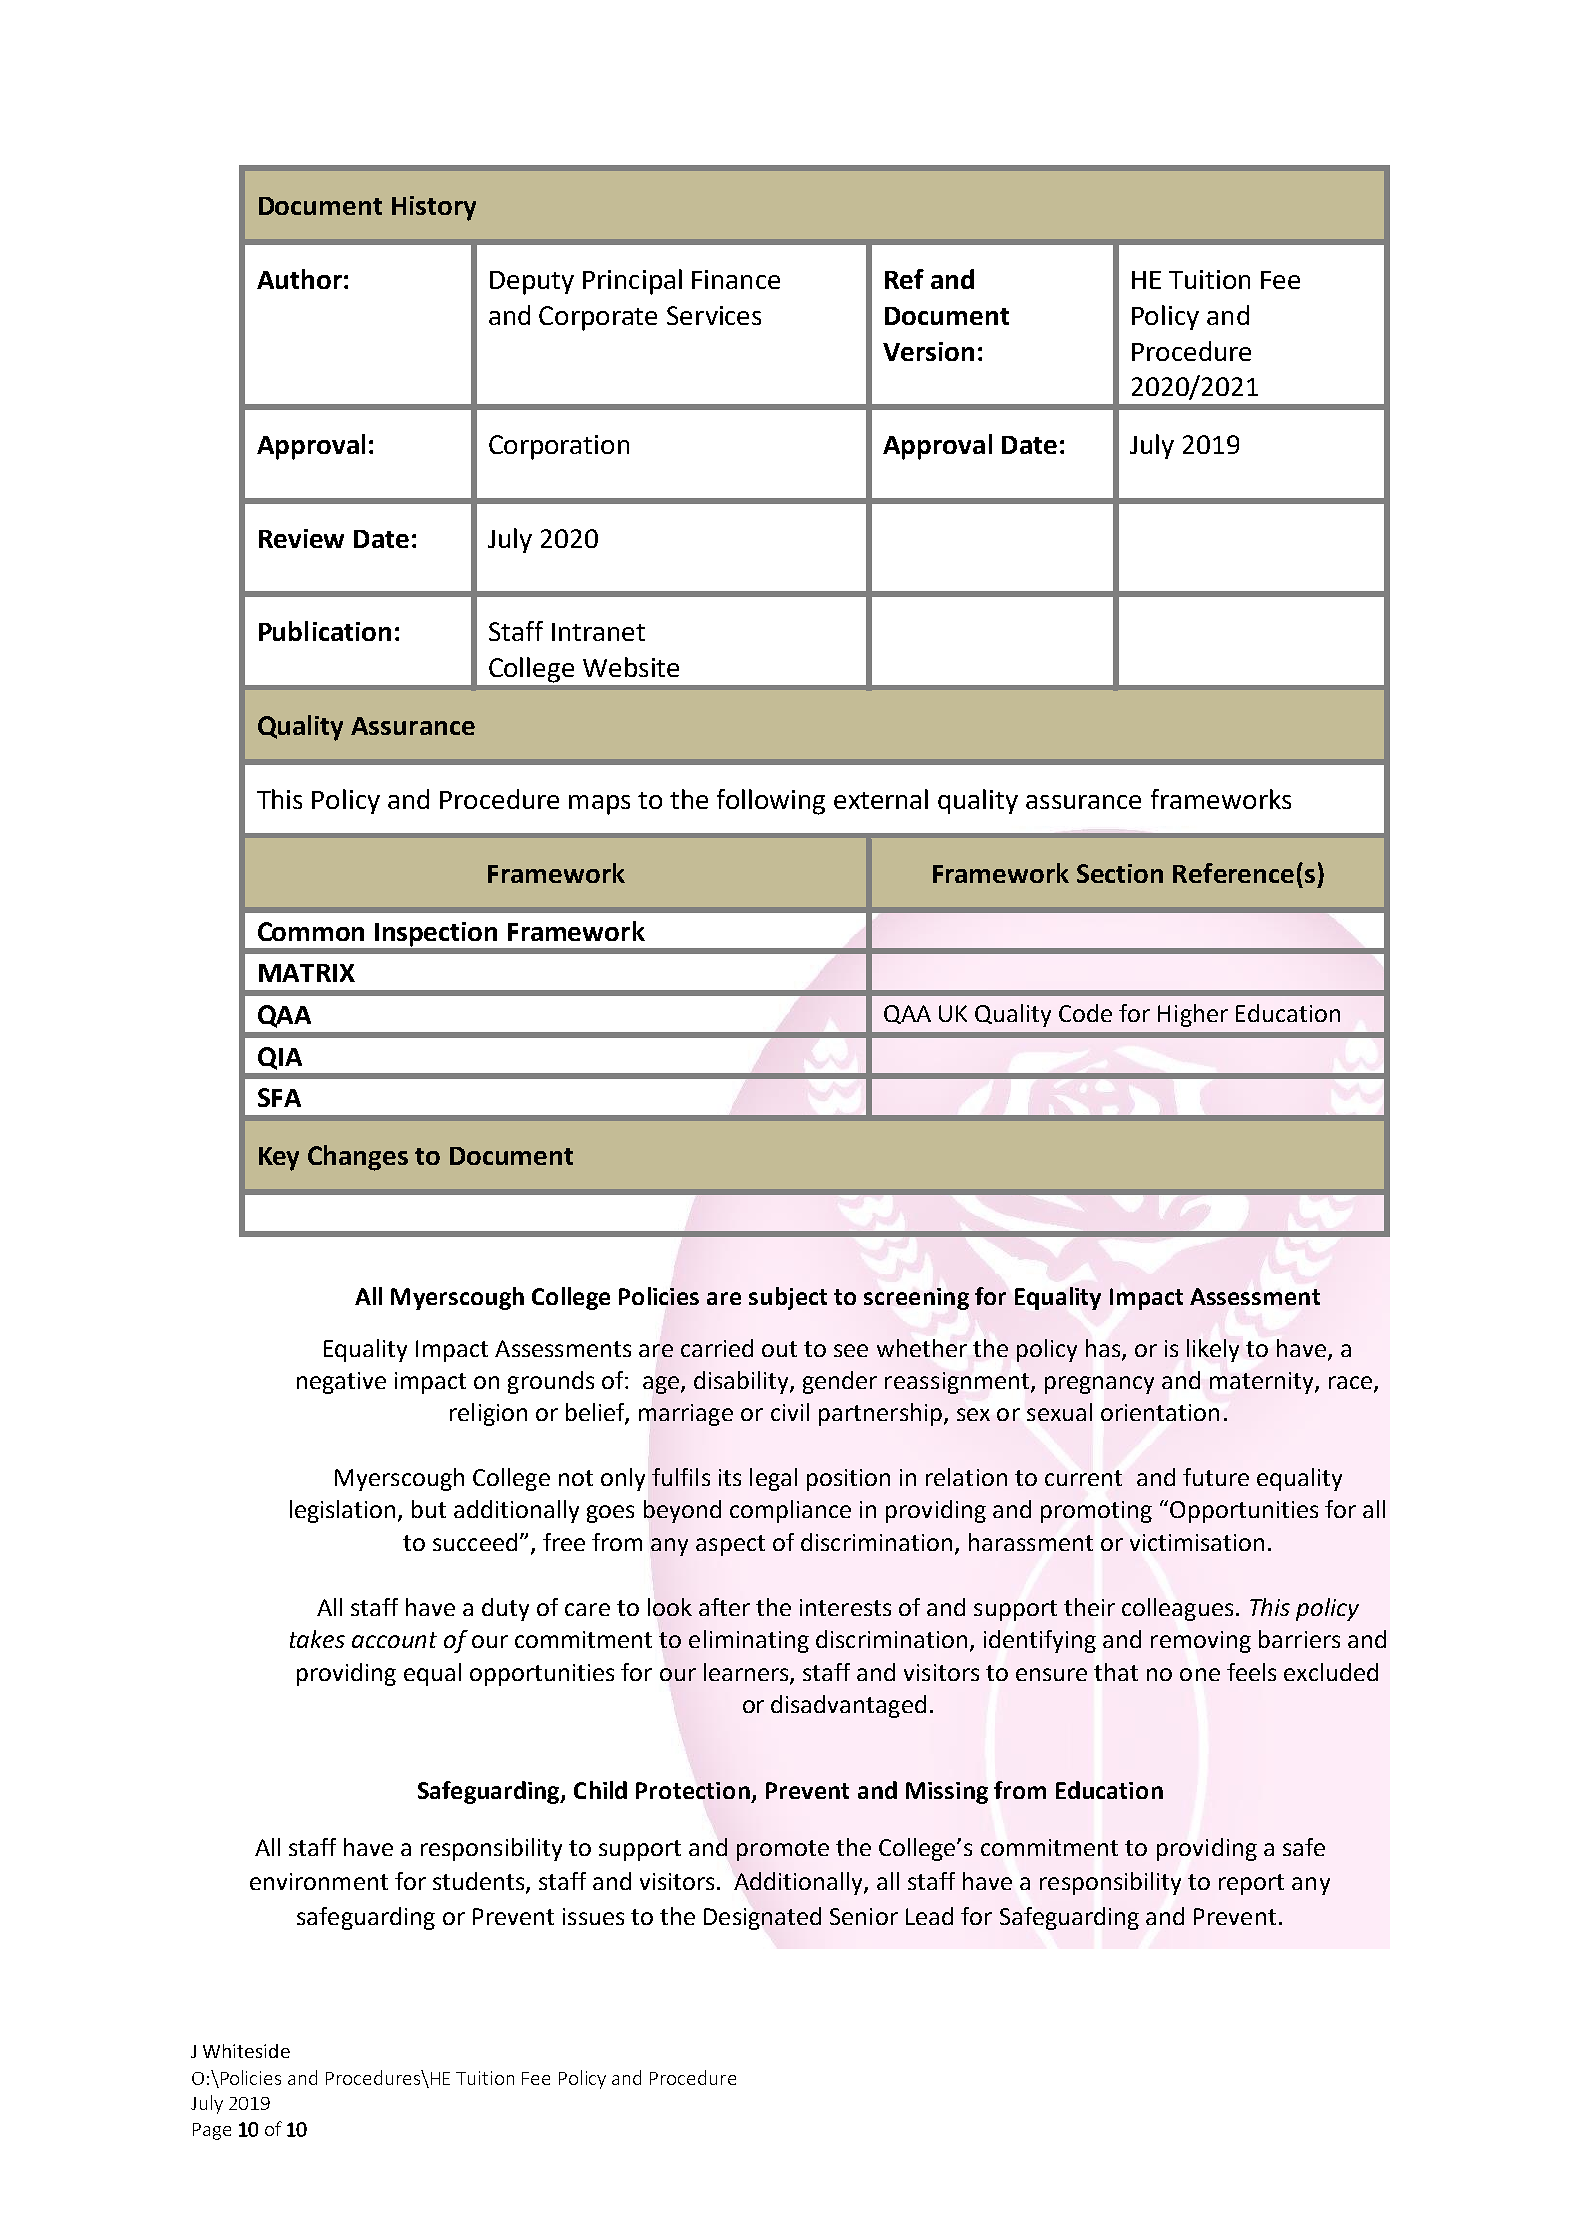 This screenshot has width=1581, height=2236. What do you see at coordinates (736, 279) in the screenshot?
I see `Finance` at bounding box center [736, 279].
